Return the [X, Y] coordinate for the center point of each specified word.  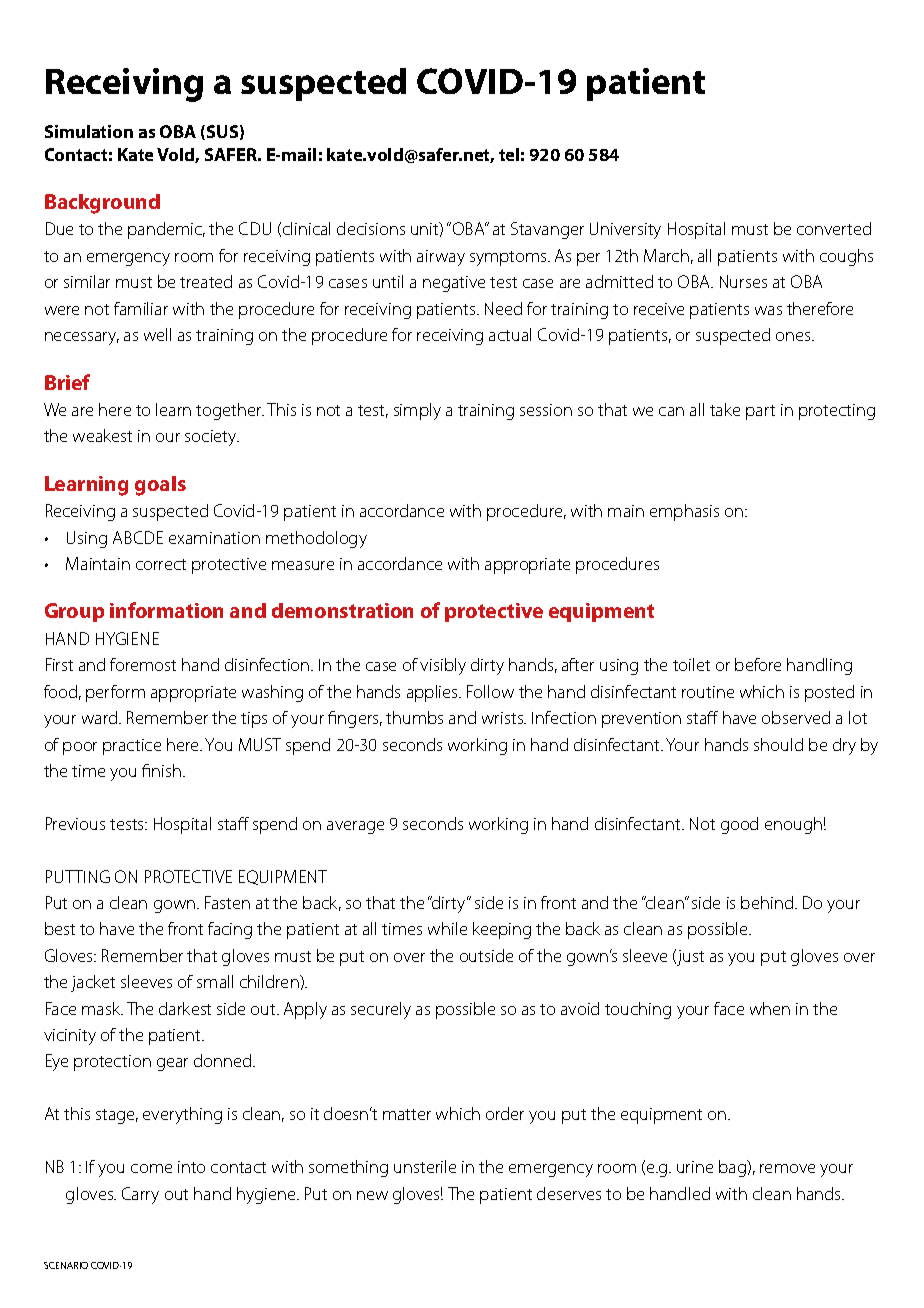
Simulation [89, 131]
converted [834, 228]
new [372, 1195]
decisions [371, 228]
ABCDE [138, 537]
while [447, 928]
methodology [316, 539]
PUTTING [78, 876]
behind [767, 902]
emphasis [684, 512]
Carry [140, 1195]
